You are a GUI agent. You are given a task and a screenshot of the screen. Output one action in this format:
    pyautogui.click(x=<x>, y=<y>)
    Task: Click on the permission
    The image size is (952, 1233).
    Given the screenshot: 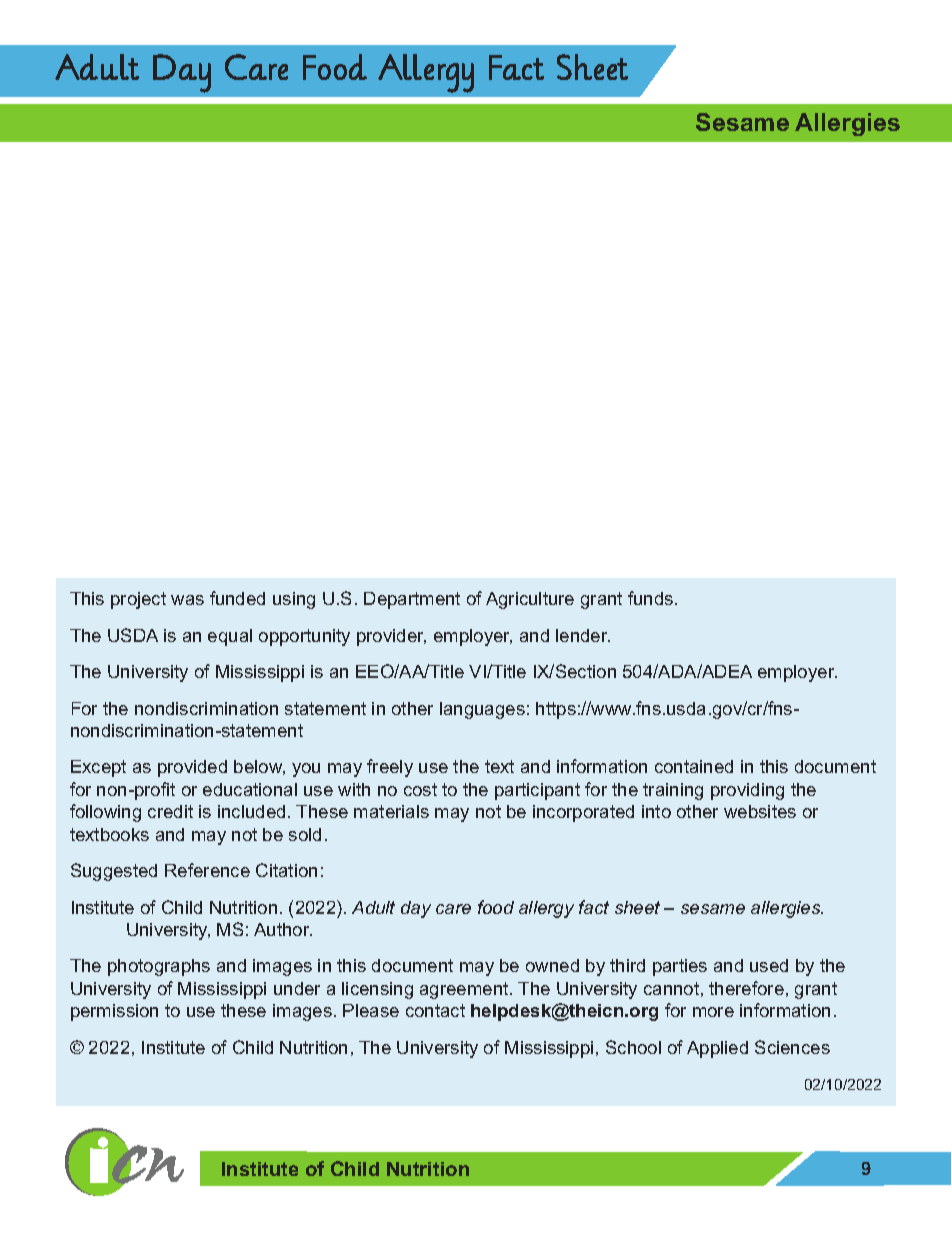 What is the action you would take?
    pyautogui.click(x=114, y=1012)
